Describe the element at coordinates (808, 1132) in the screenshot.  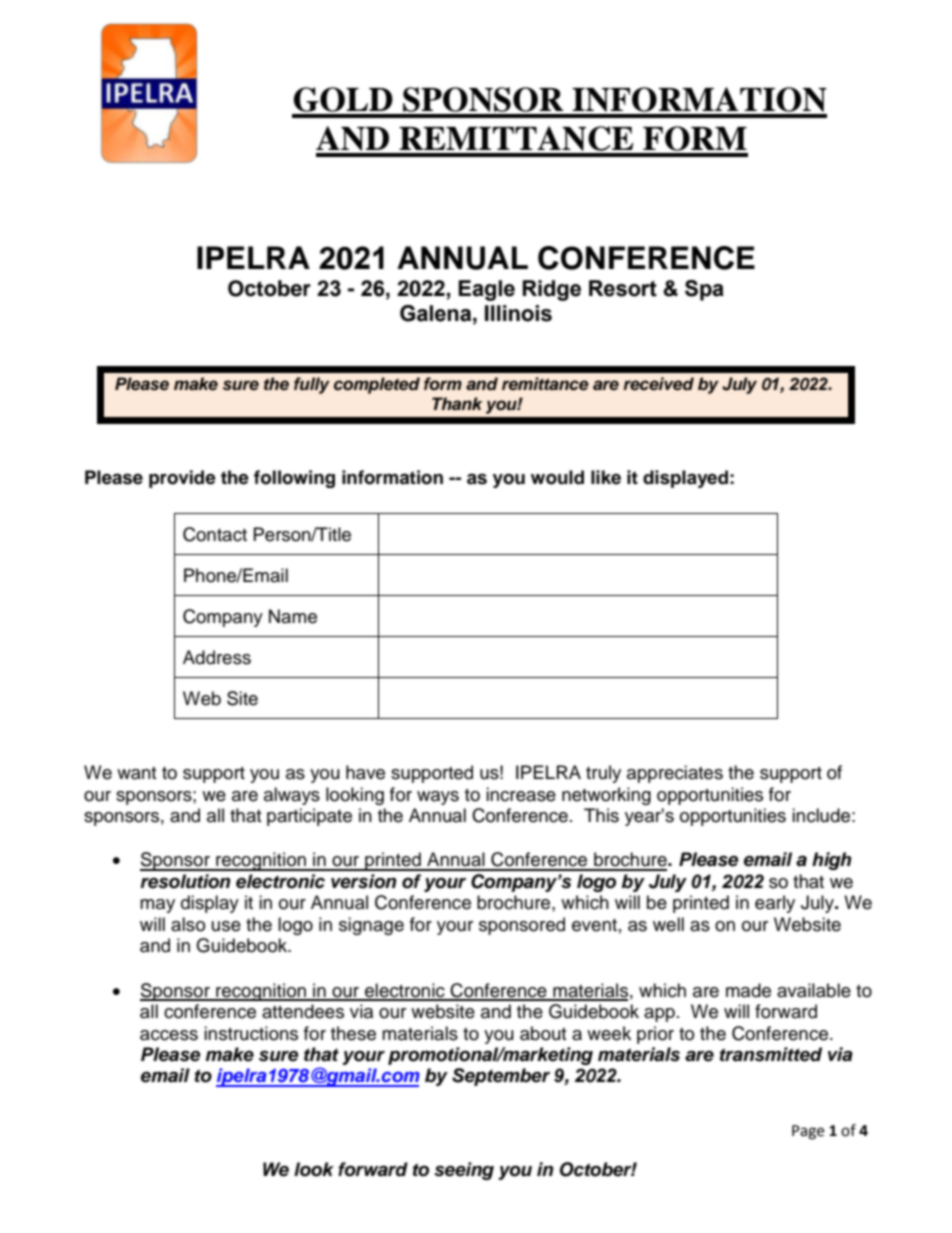
I see `Page` at that location.
